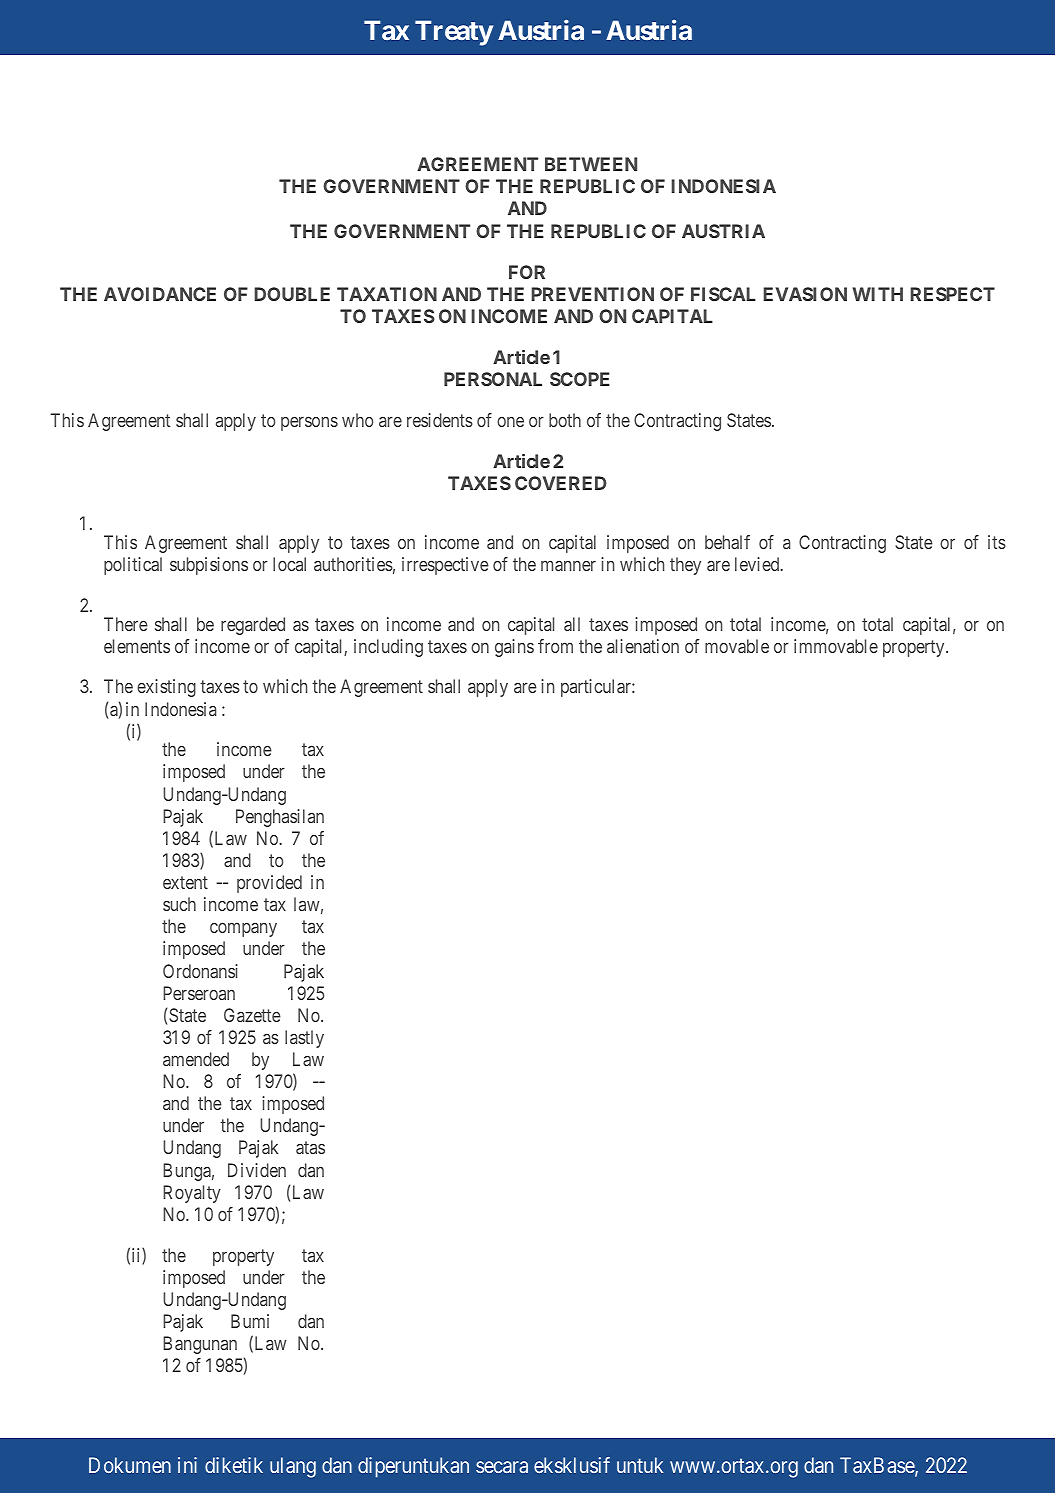 The width and height of the screenshot is (1055, 1493). I want to click on atas, so click(310, 1148).
